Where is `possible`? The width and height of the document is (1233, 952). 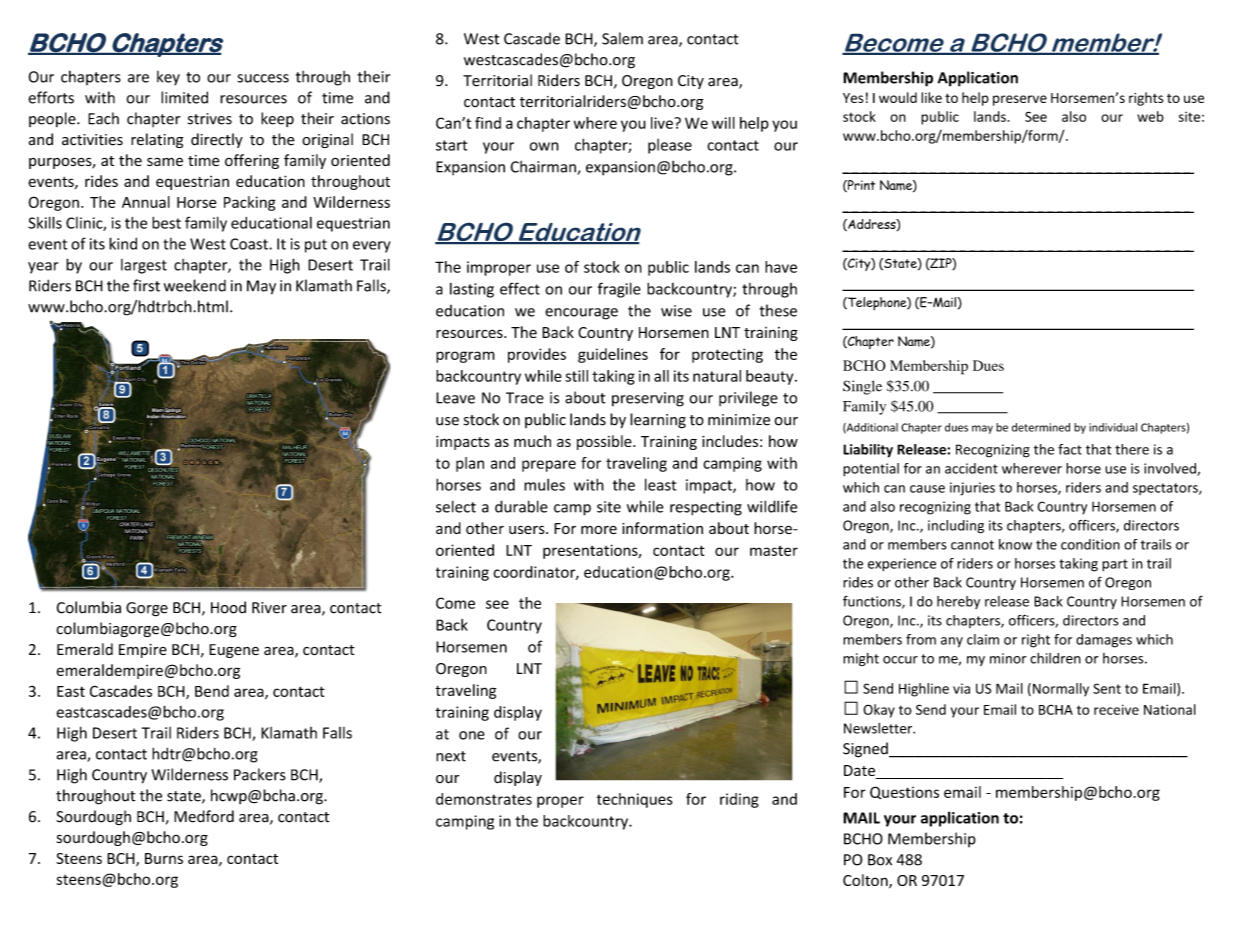
possible is located at coordinates (605, 442).
